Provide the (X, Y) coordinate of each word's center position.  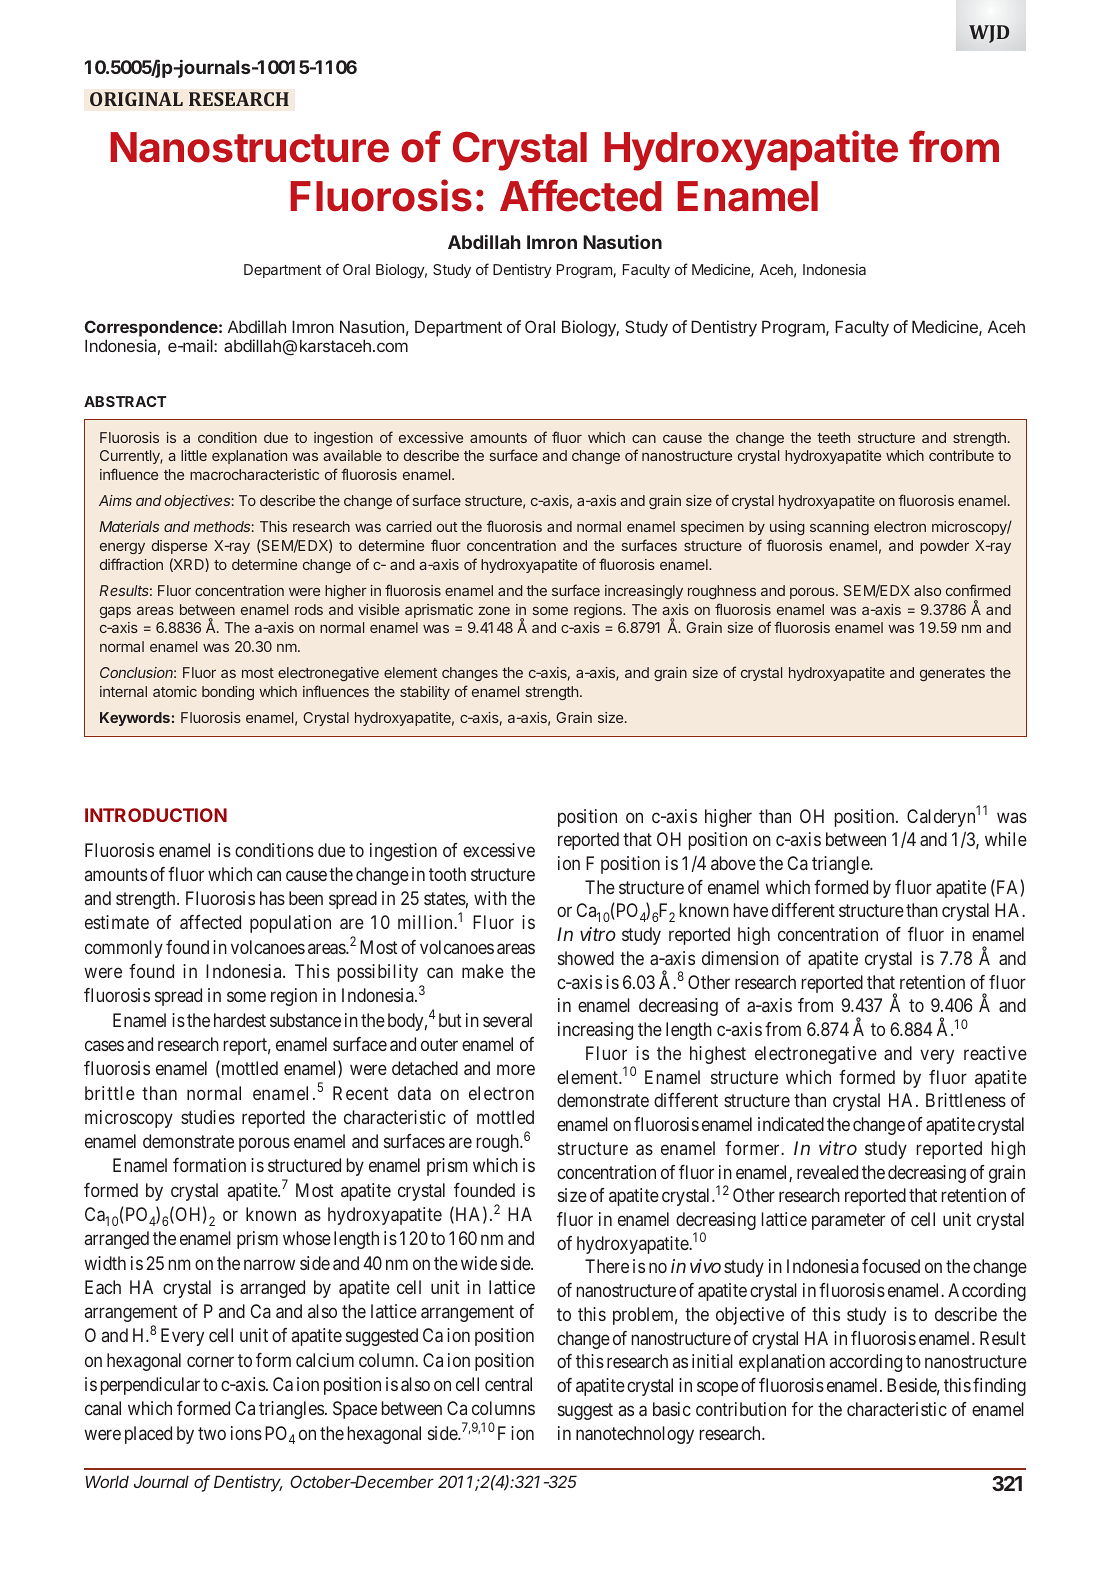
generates (952, 674)
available (352, 455)
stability (425, 693)
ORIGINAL (136, 99)
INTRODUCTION (156, 815)
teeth (833, 437)
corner (210, 1361)
